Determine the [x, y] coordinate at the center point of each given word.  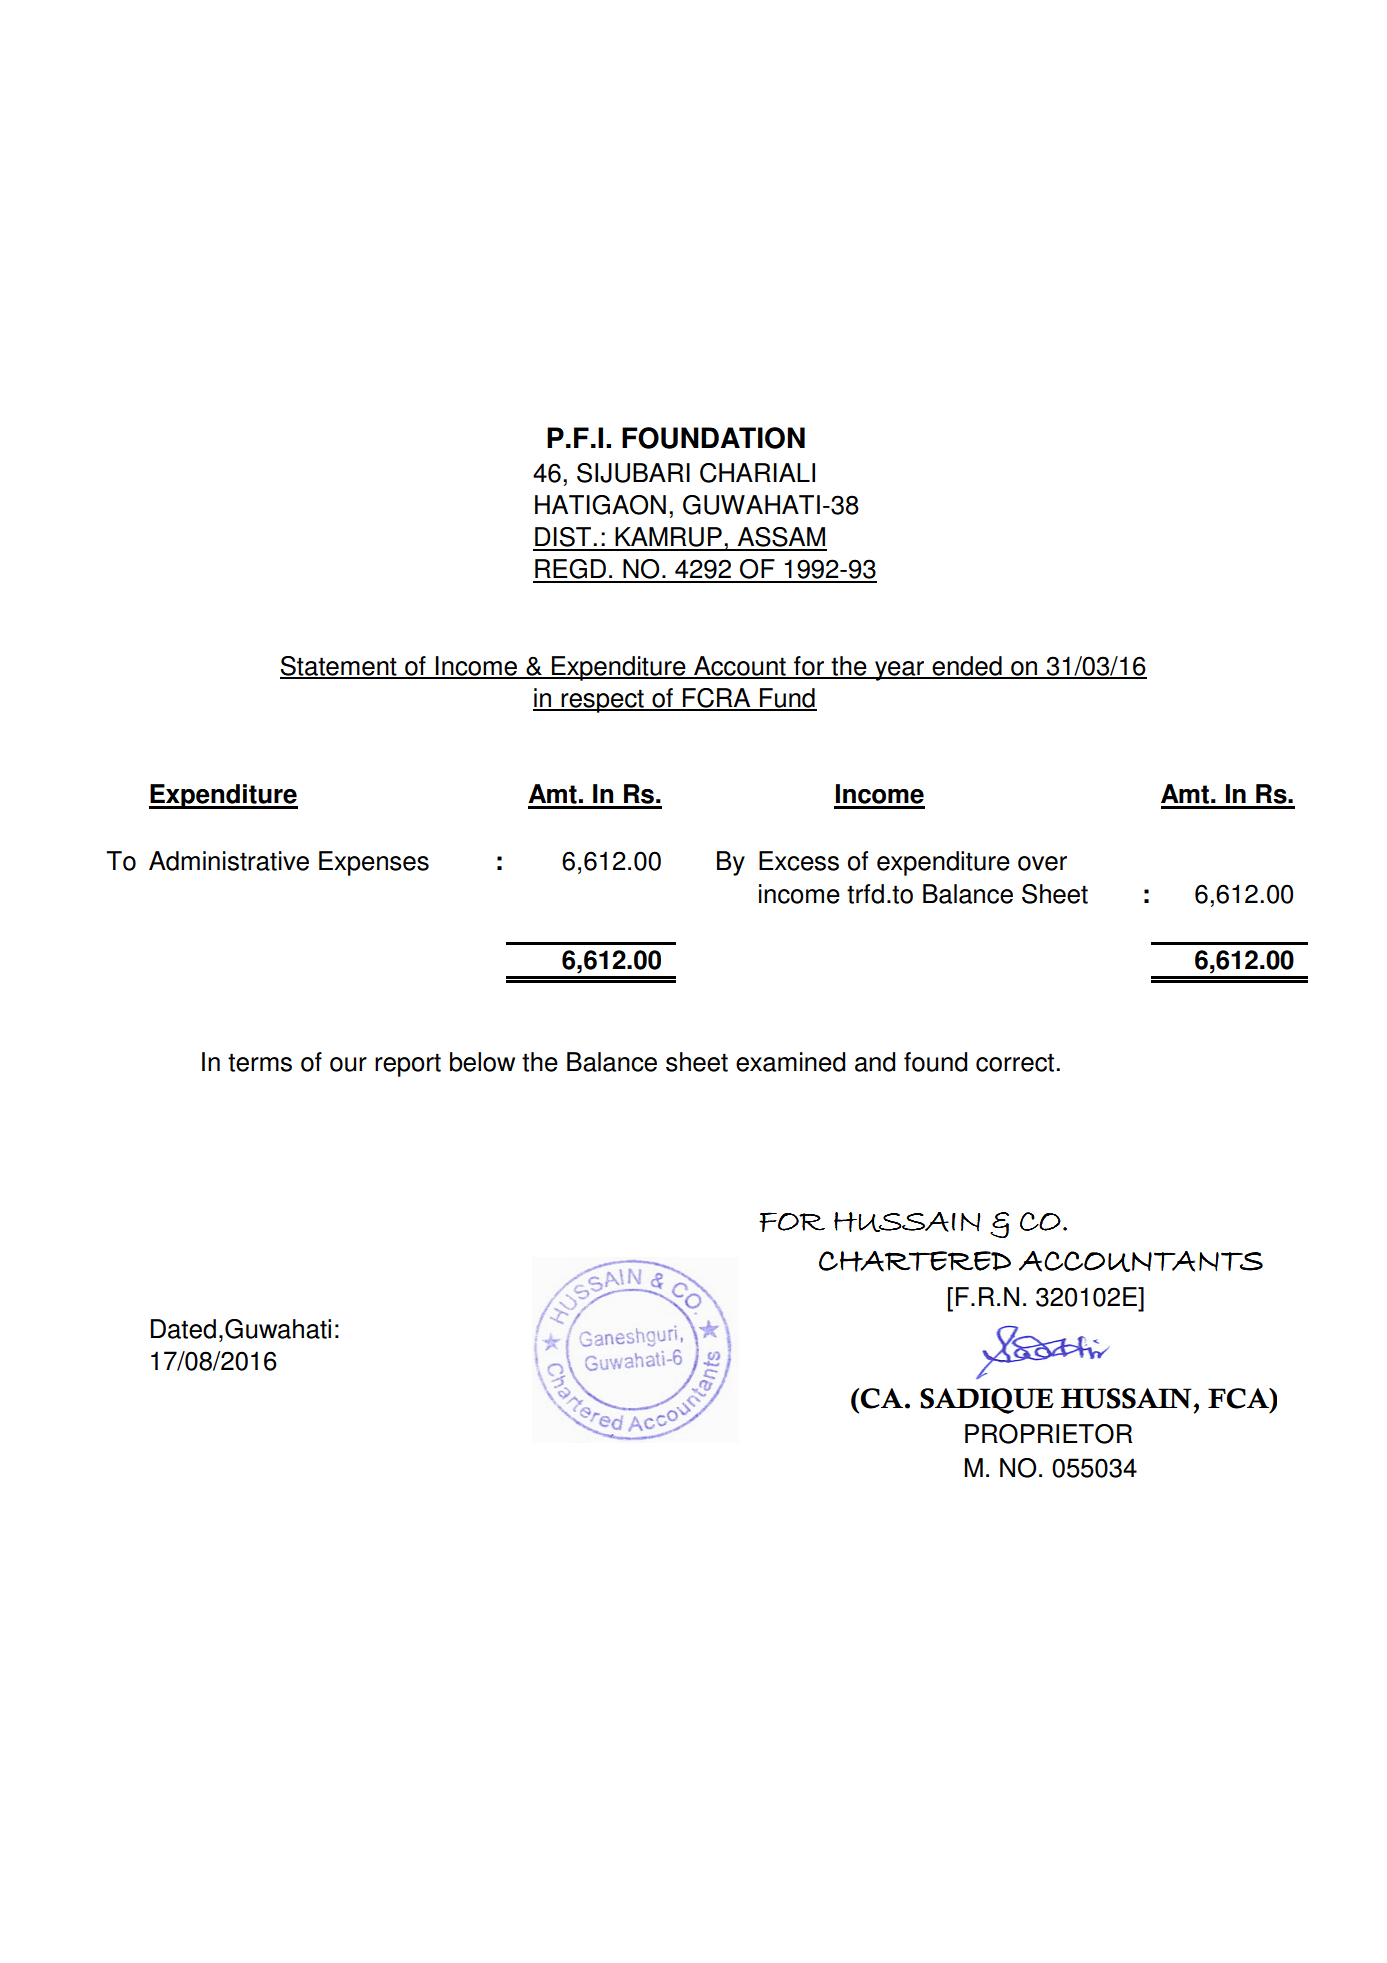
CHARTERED [915, 1261]
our [348, 1064]
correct [1016, 1062]
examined [790, 1062]
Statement [339, 667]
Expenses [374, 863]
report [408, 1065]
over [1042, 863]
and [875, 1062]
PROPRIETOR [1048, 1434]
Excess [799, 861]
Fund [787, 699]
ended [967, 667]
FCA [1239, 1398]
